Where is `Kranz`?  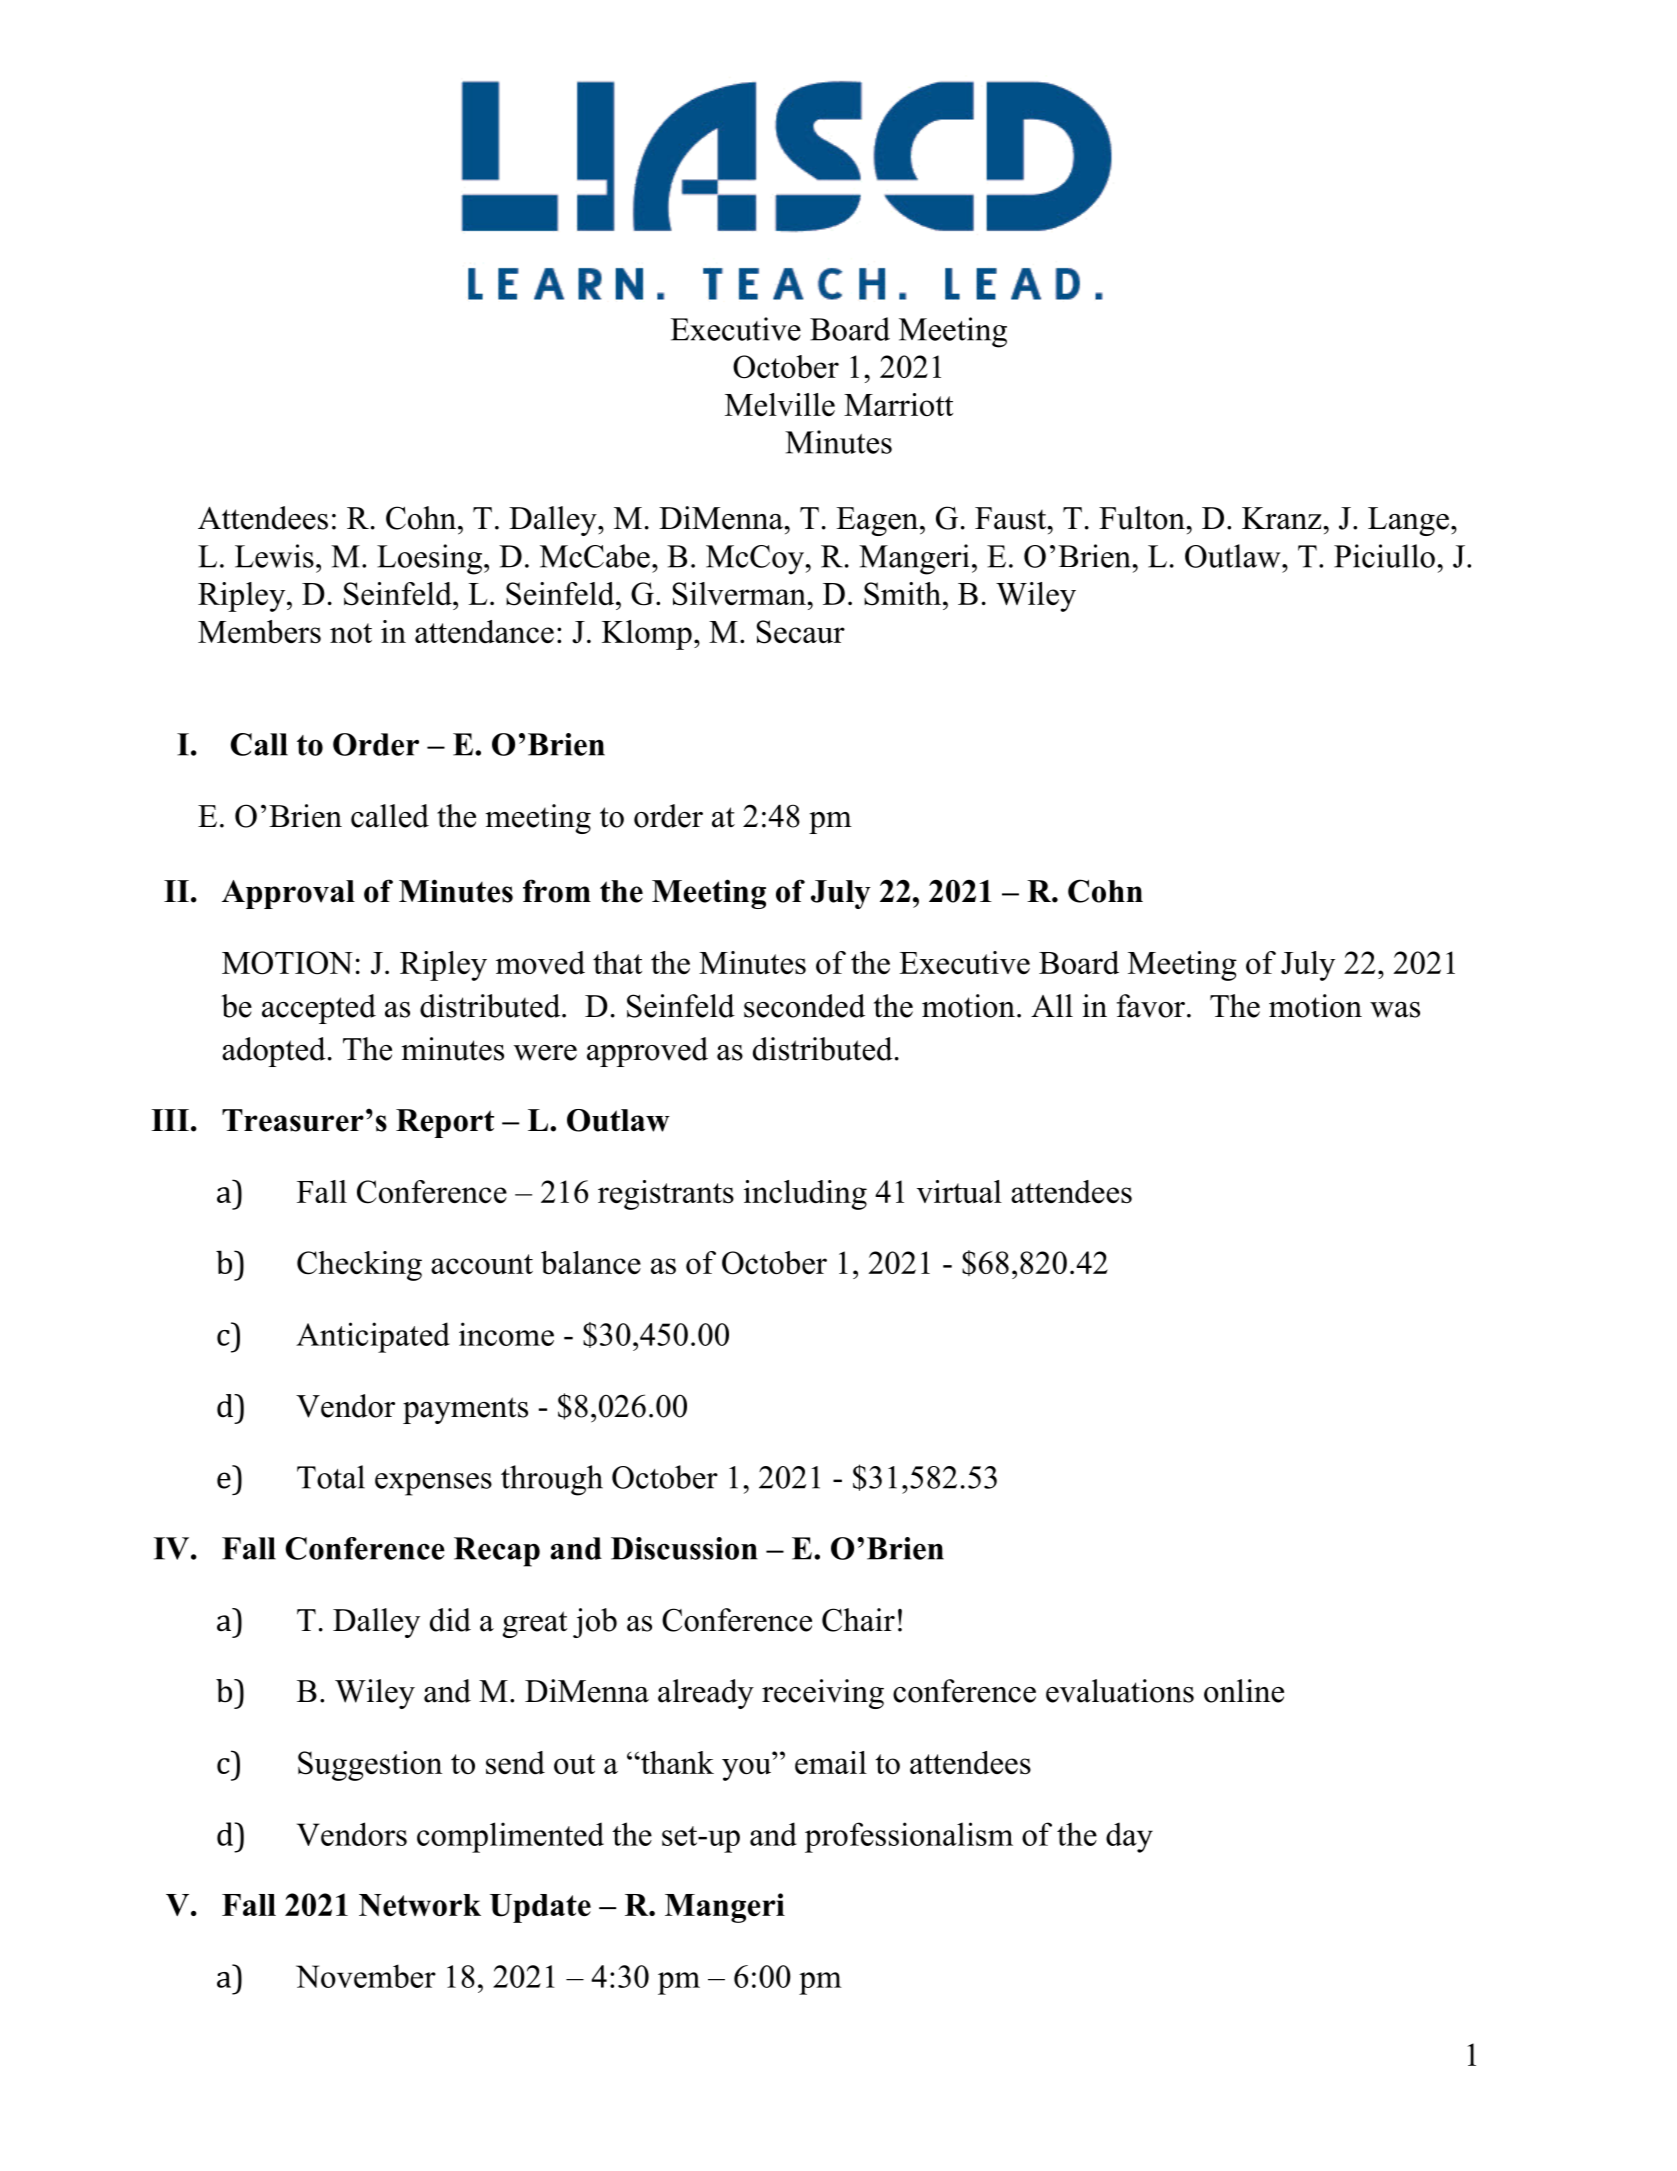
Kranz is located at coordinates (1282, 518).
